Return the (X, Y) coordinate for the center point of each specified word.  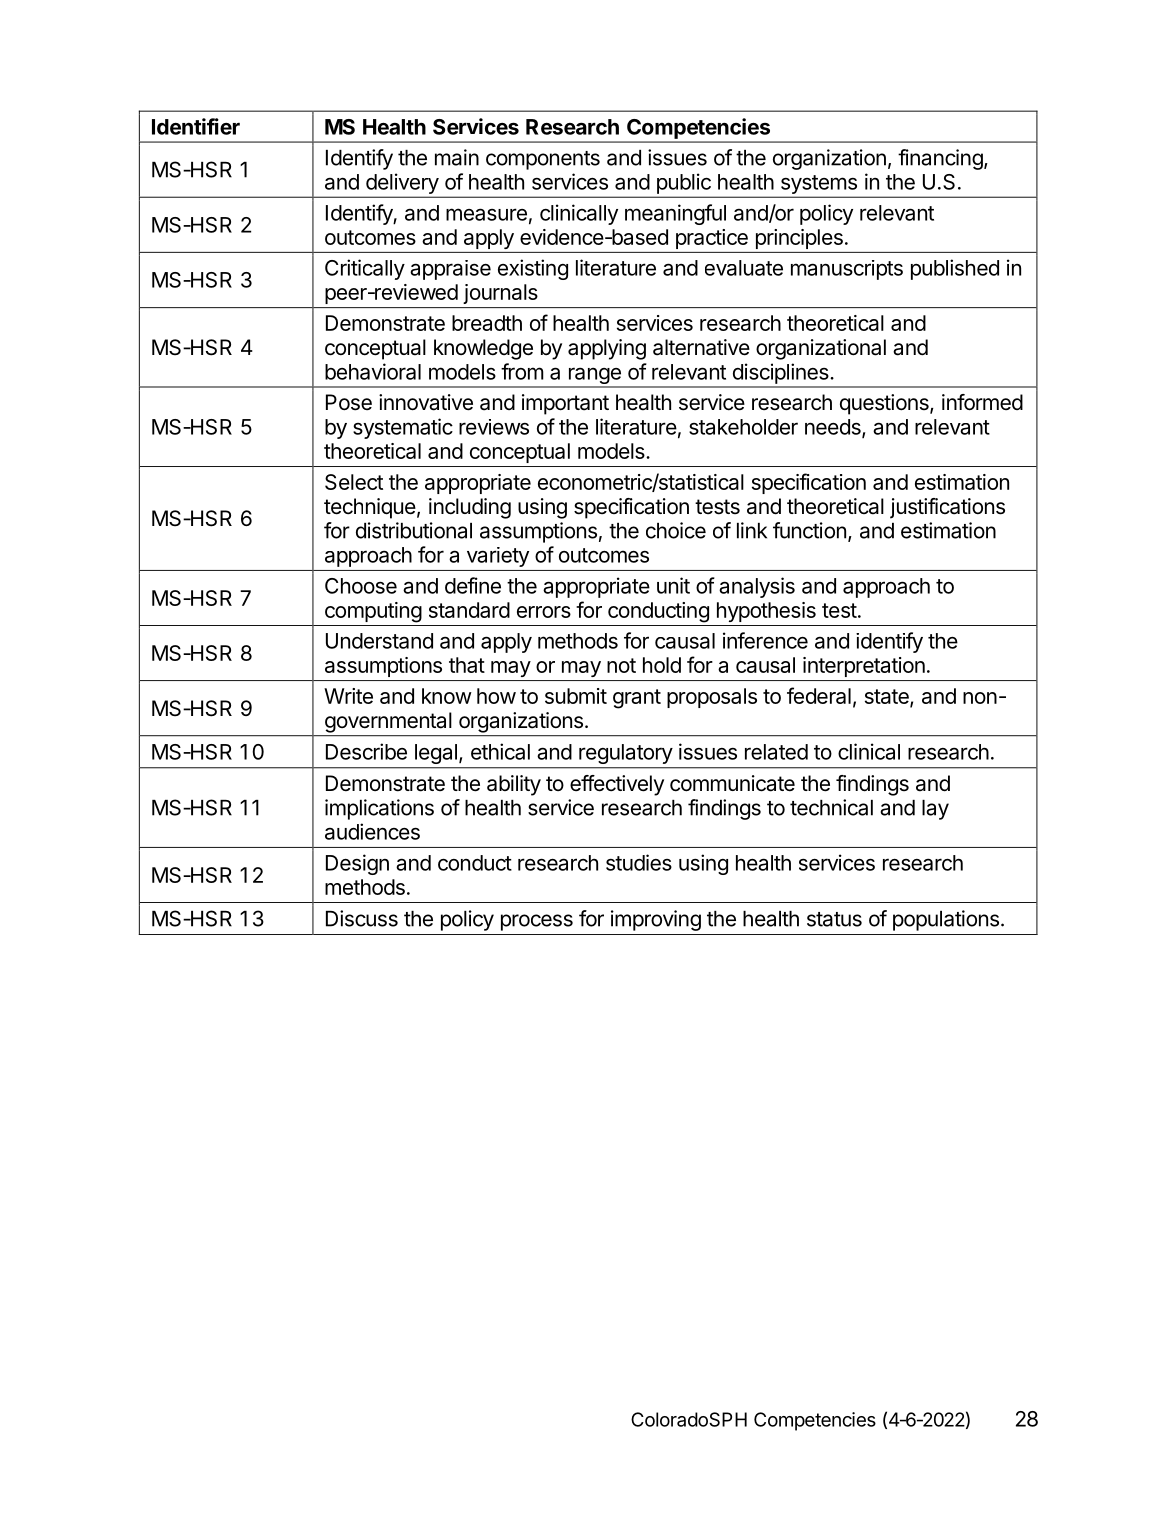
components (543, 160)
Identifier (196, 126)
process (537, 922)
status (834, 919)
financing (940, 159)
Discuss (362, 918)
